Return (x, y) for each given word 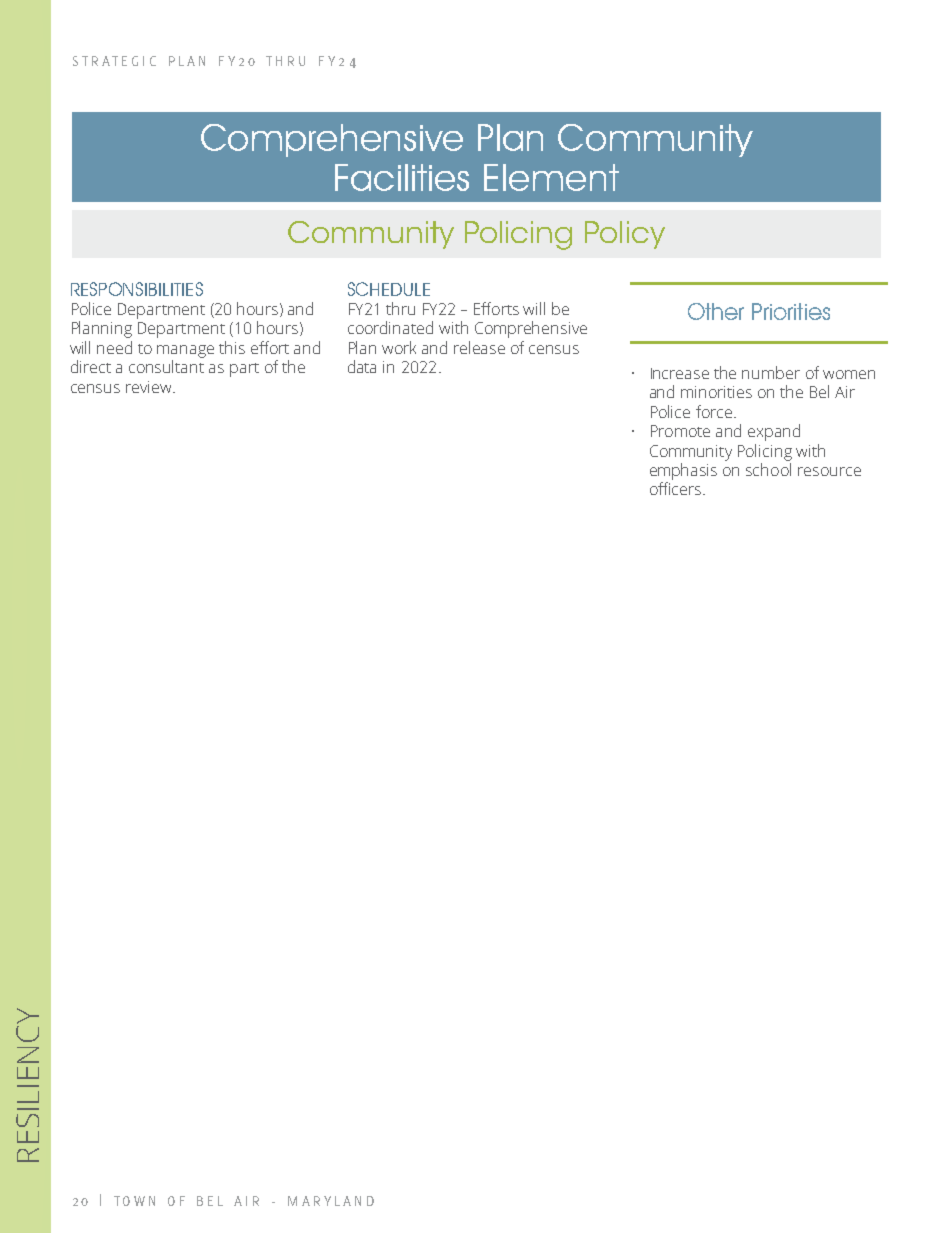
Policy (625, 235)
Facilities (402, 177)
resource (829, 471)
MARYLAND (331, 1201)
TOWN (134, 1201)
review (150, 387)
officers (677, 488)
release (479, 347)
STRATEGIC (114, 61)
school (768, 469)
